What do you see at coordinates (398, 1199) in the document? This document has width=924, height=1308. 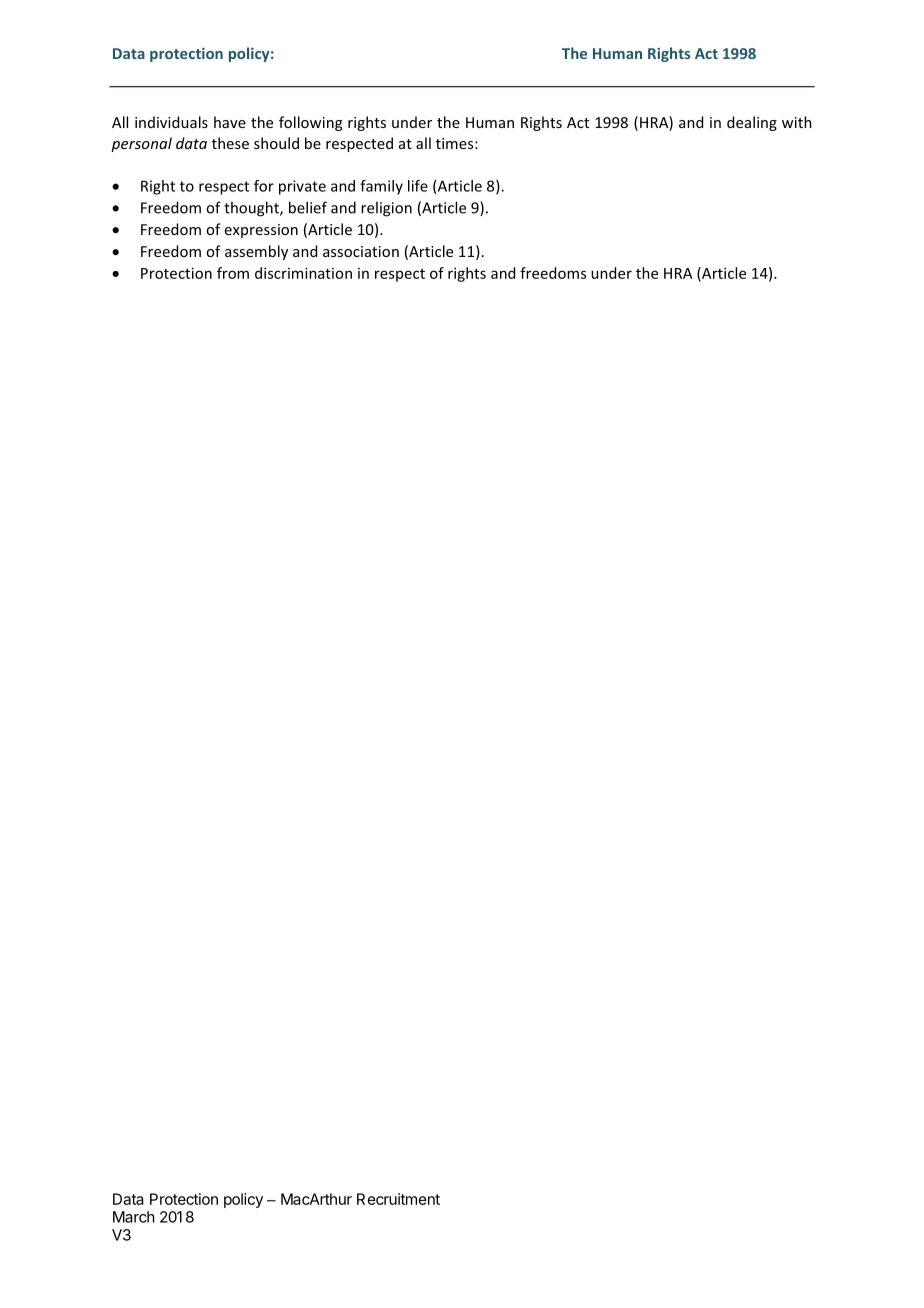 I see `Recruitment` at bounding box center [398, 1199].
